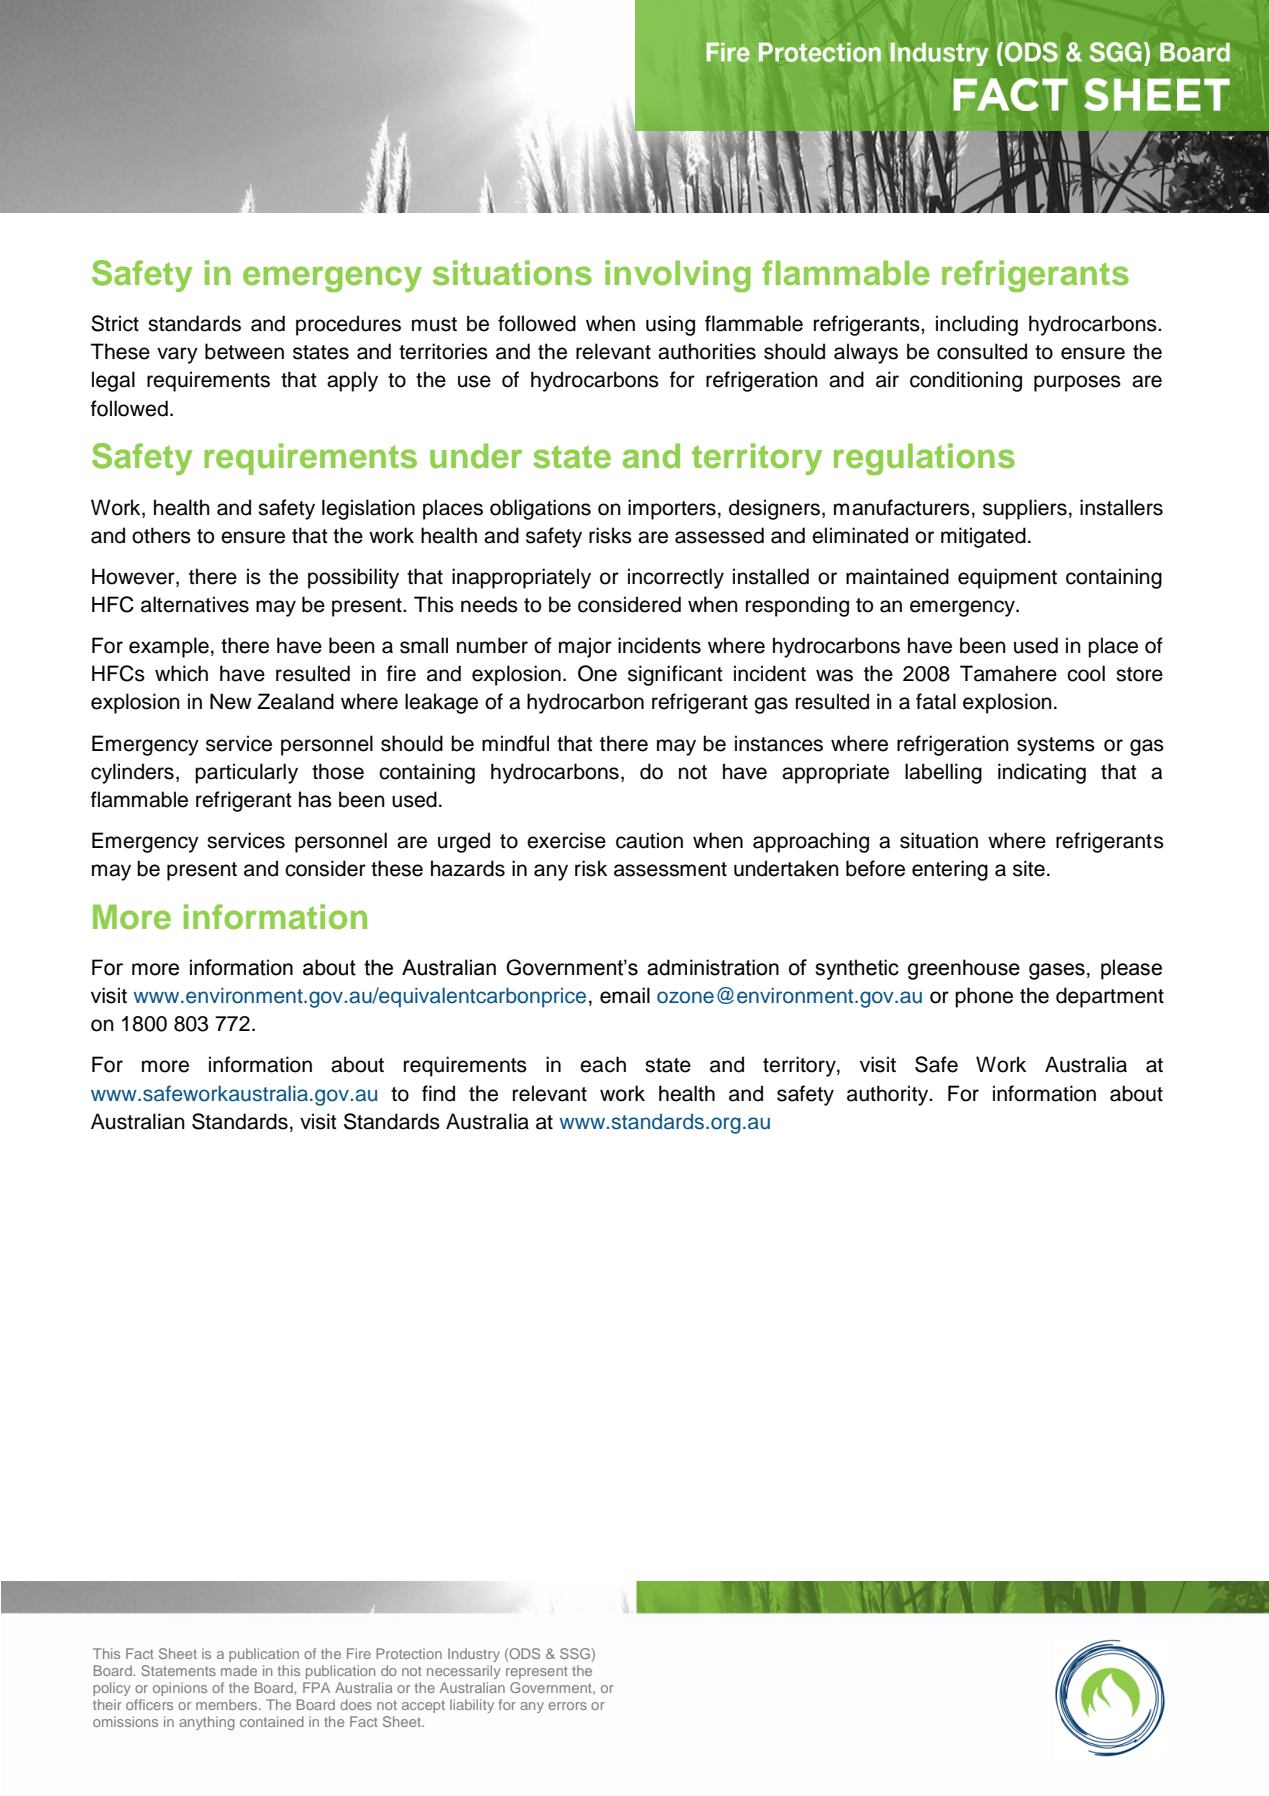 This image has height=1796, width=1269. Describe the element at coordinates (246, 773) in the image. I see `particularly` at that location.
